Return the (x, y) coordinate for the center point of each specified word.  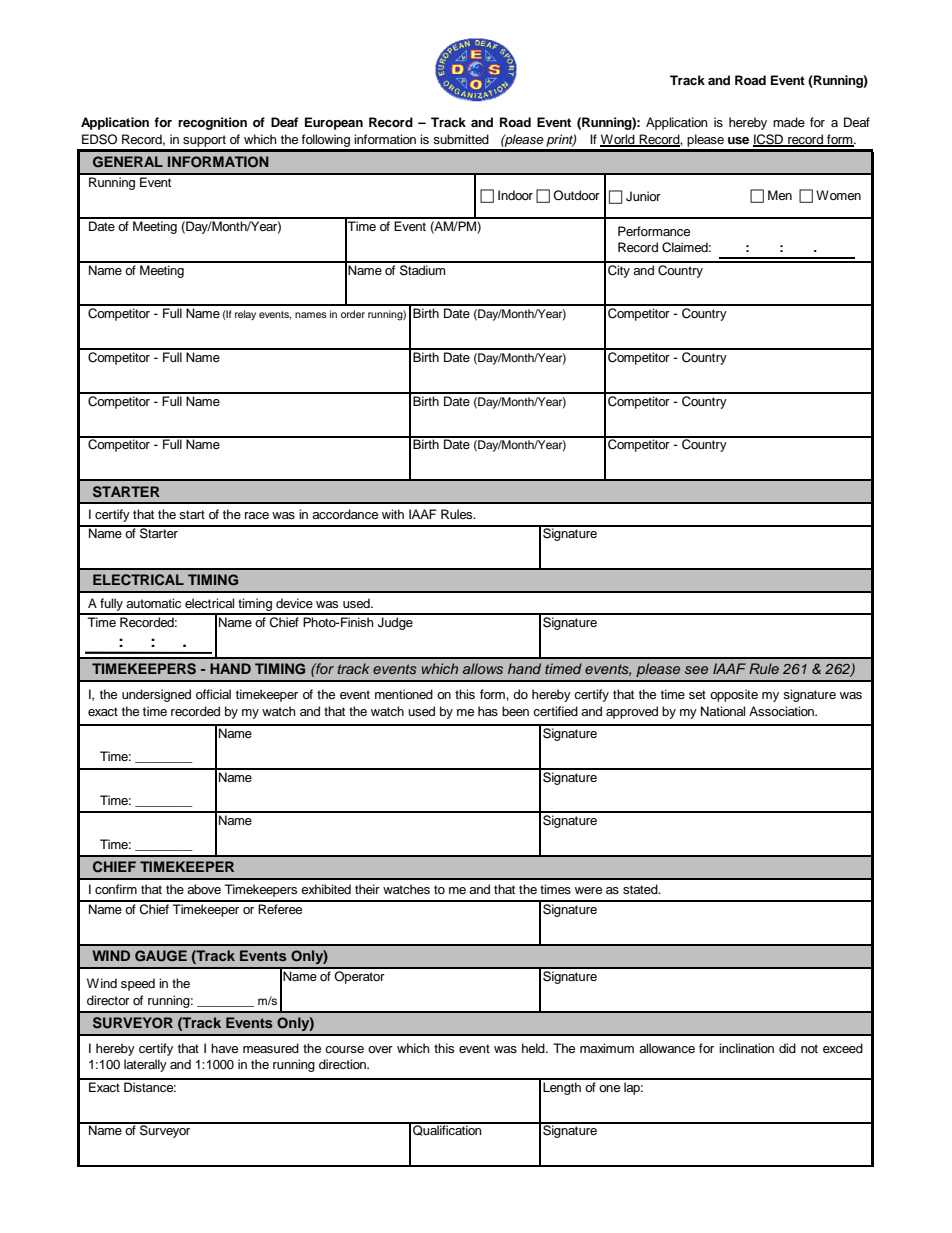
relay (245, 315)
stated (641, 889)
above (204, 889)
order (353, 314)
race (257, 515)
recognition (212, 123)
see (696, 670)
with (393, 514)
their (367, 889)
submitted (461, 139)
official (213, 694)
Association (782, 711)
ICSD (769, 140)
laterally (145, 1065)
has (488, 711)
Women (838, 195)
